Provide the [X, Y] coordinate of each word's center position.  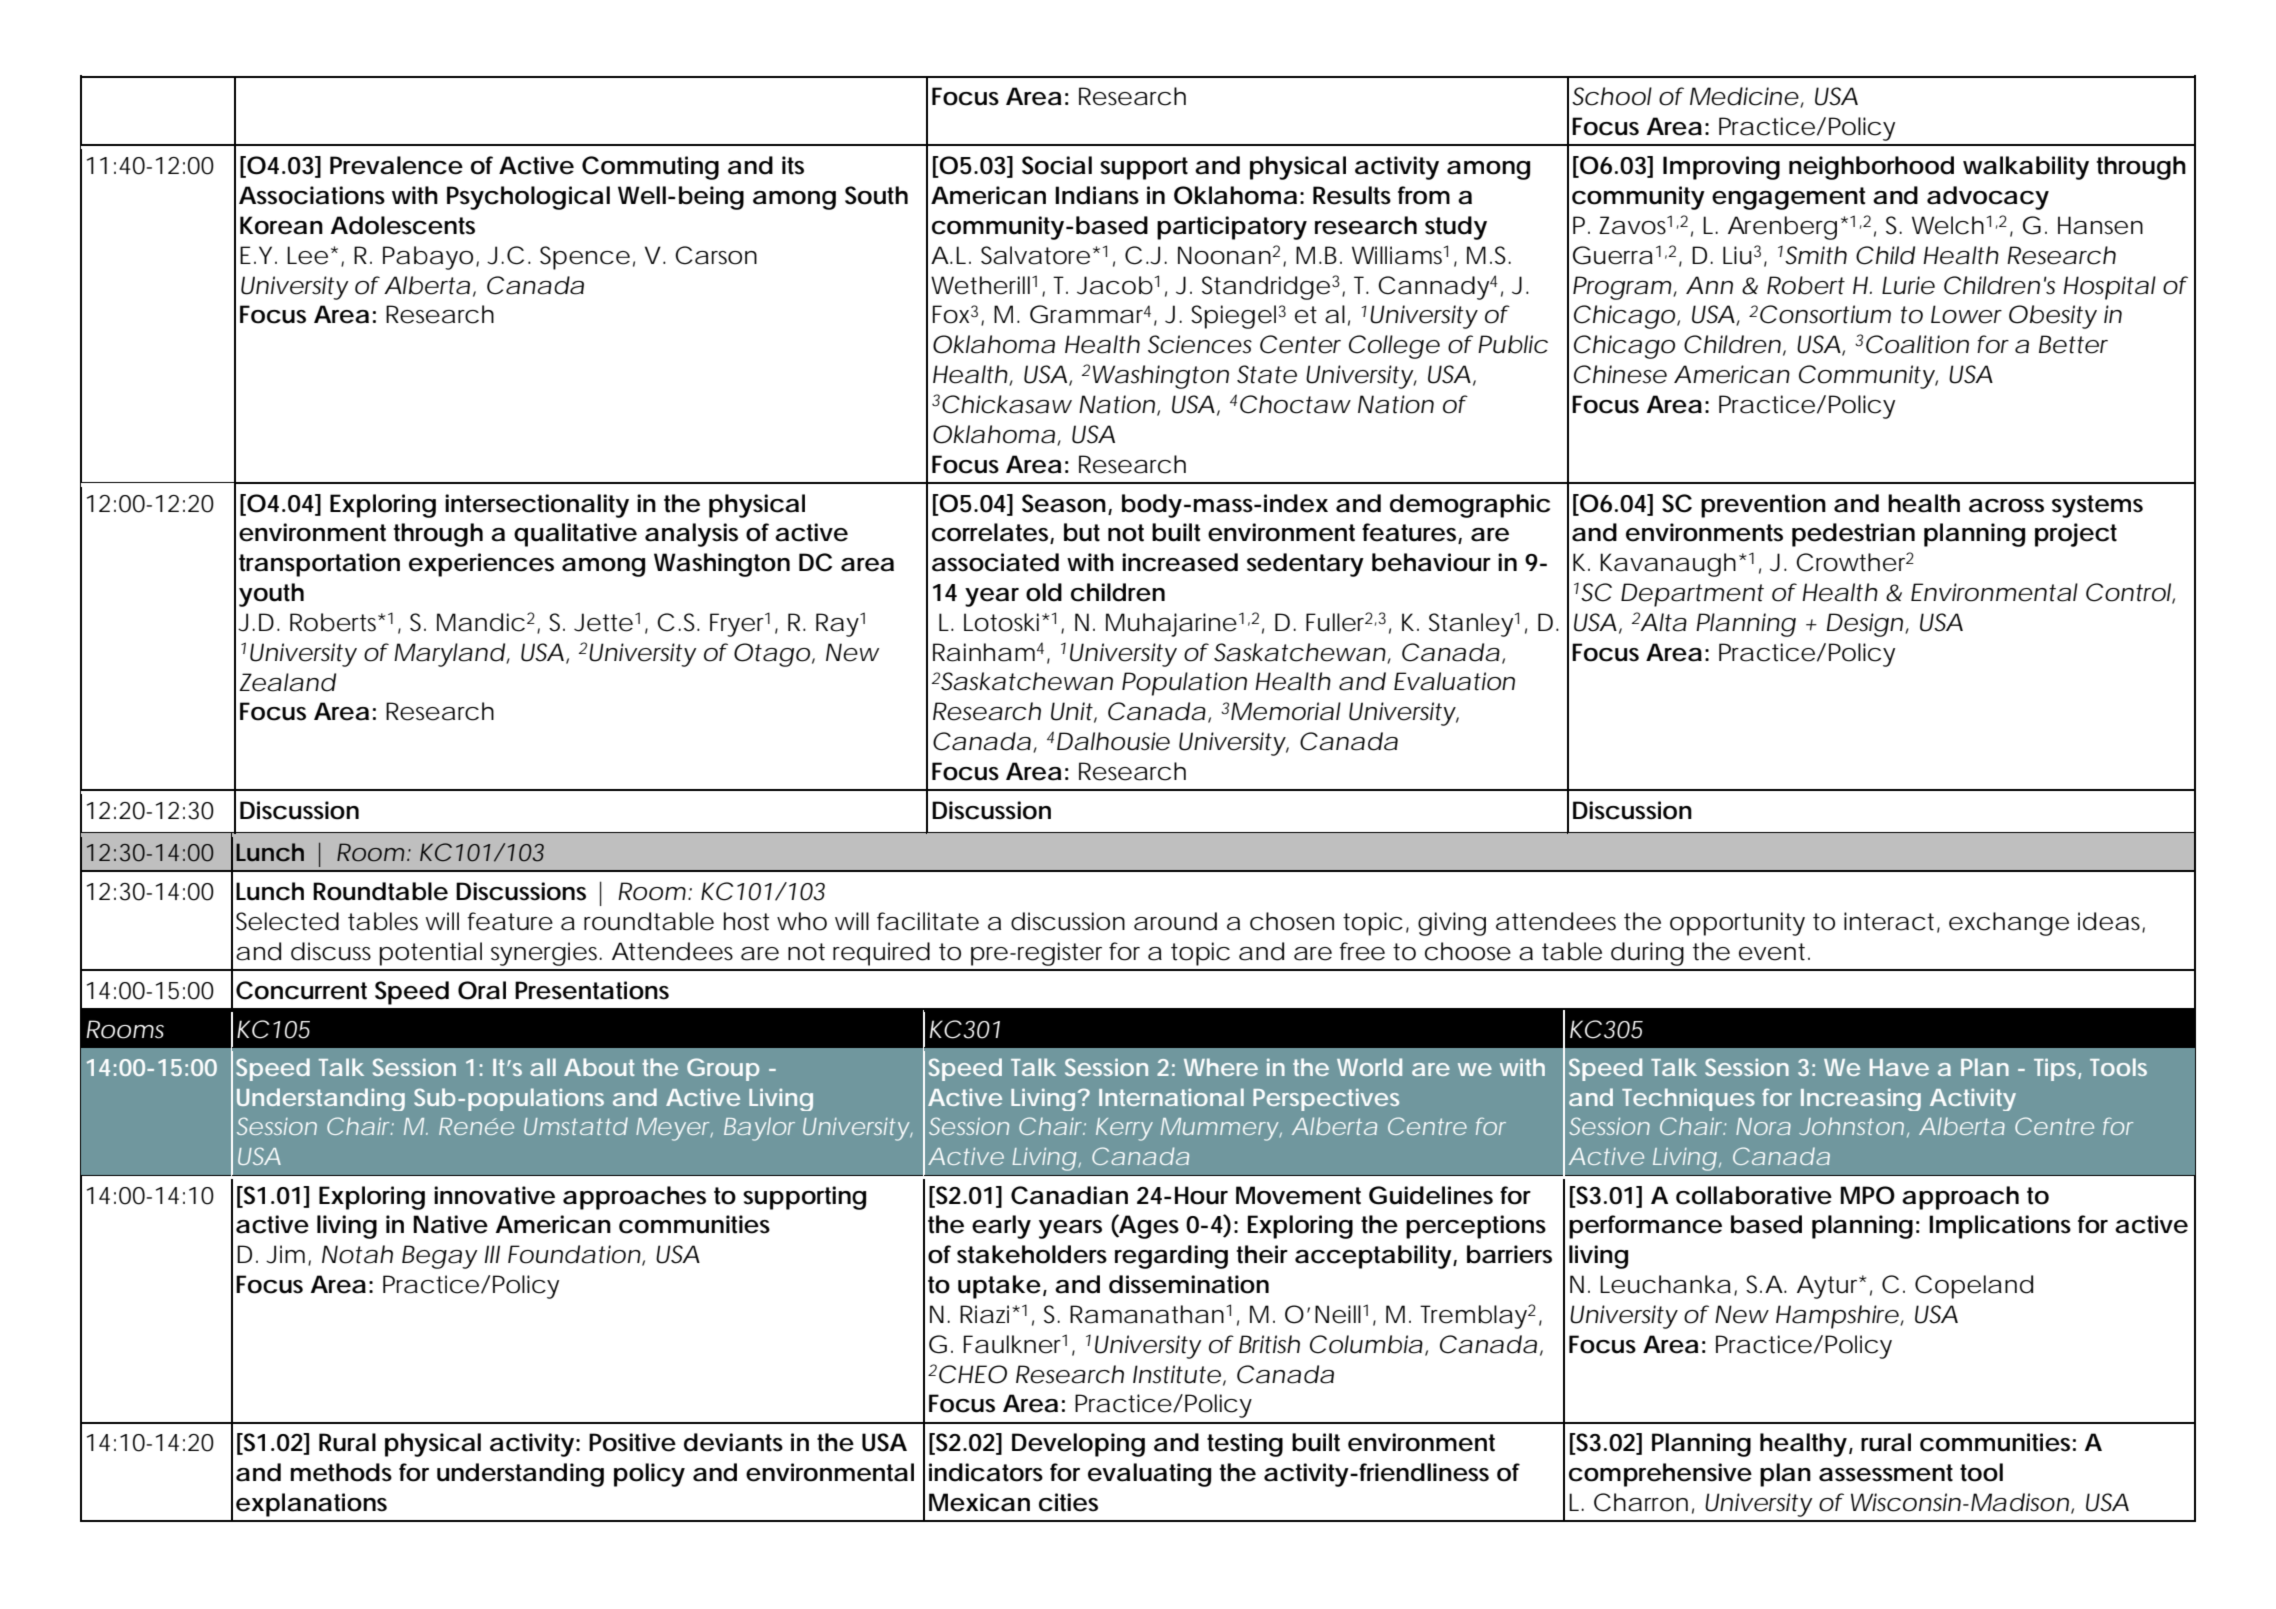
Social [1057, 165]
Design [1866, 625]
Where [1221, 1067]
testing [1245, 1445]
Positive [632, 1442]
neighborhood [1871, 168]
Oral [482, 990]
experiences [481, 565]
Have [1899, 1067]
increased [1180, 562]
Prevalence [396, 165]
